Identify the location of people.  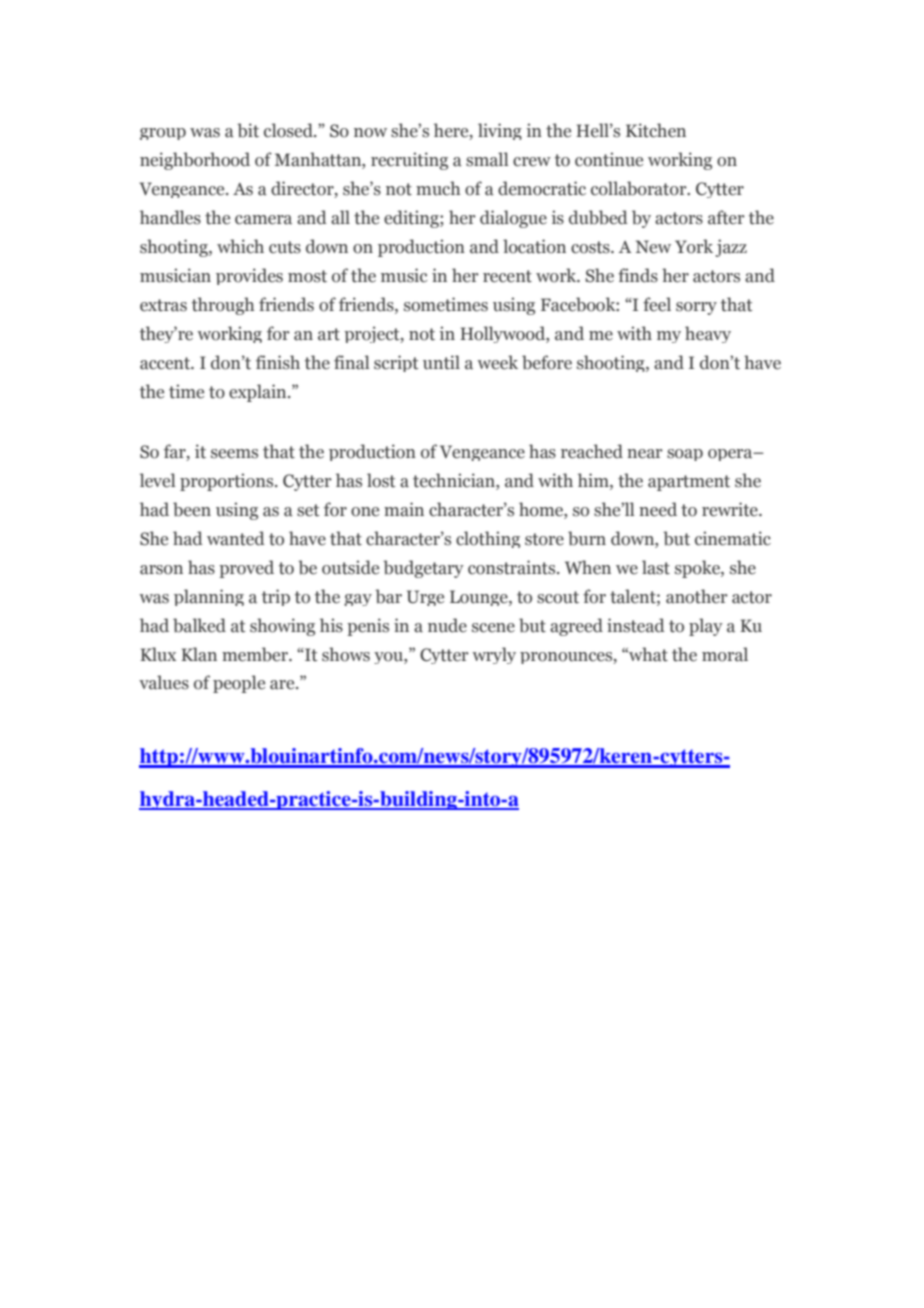
(239, 684).
